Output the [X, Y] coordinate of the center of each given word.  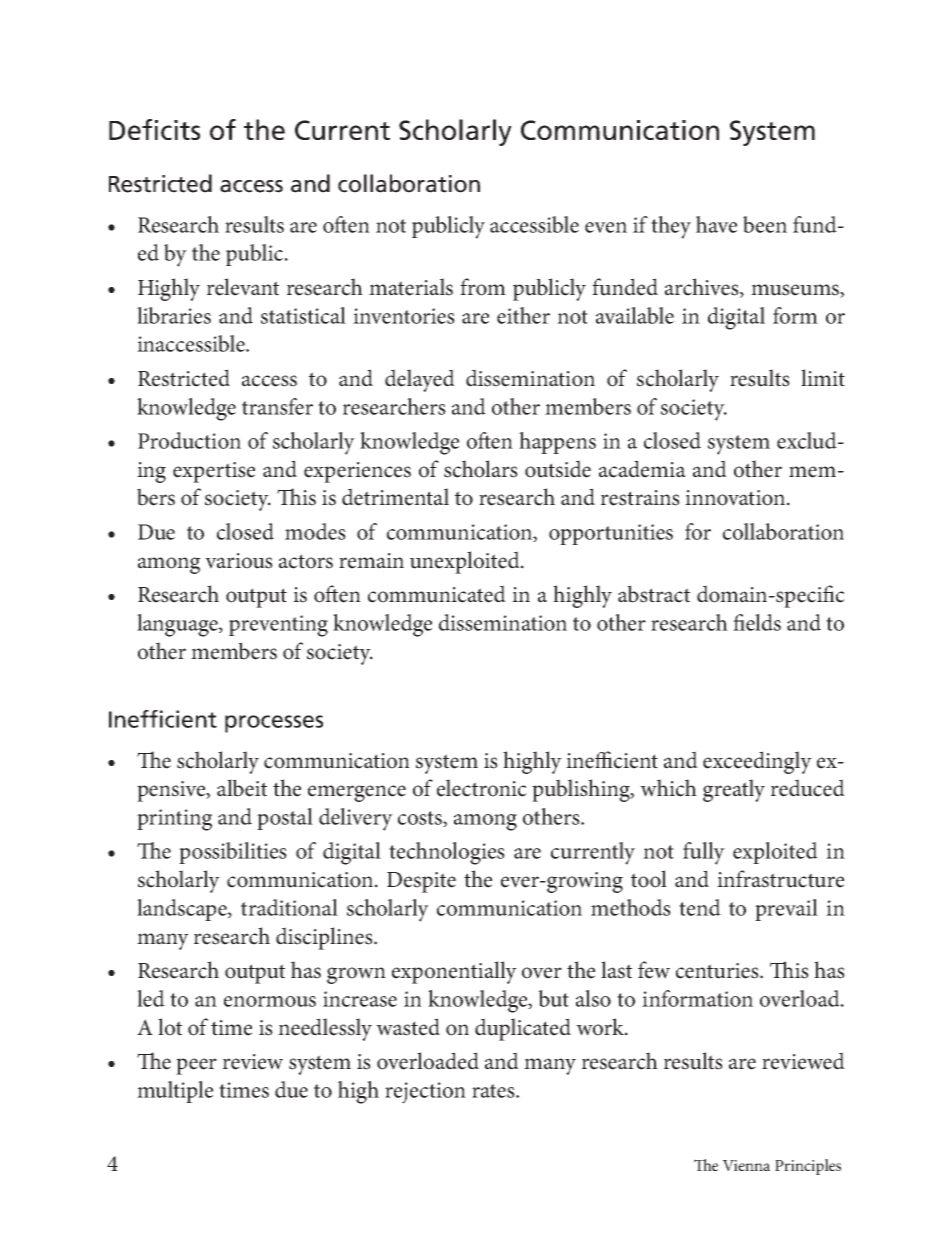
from [483, 287]
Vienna [746, 1165]
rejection [425, 1093]
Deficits [154, 129]
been [765, 224]
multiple [175, 1092]
